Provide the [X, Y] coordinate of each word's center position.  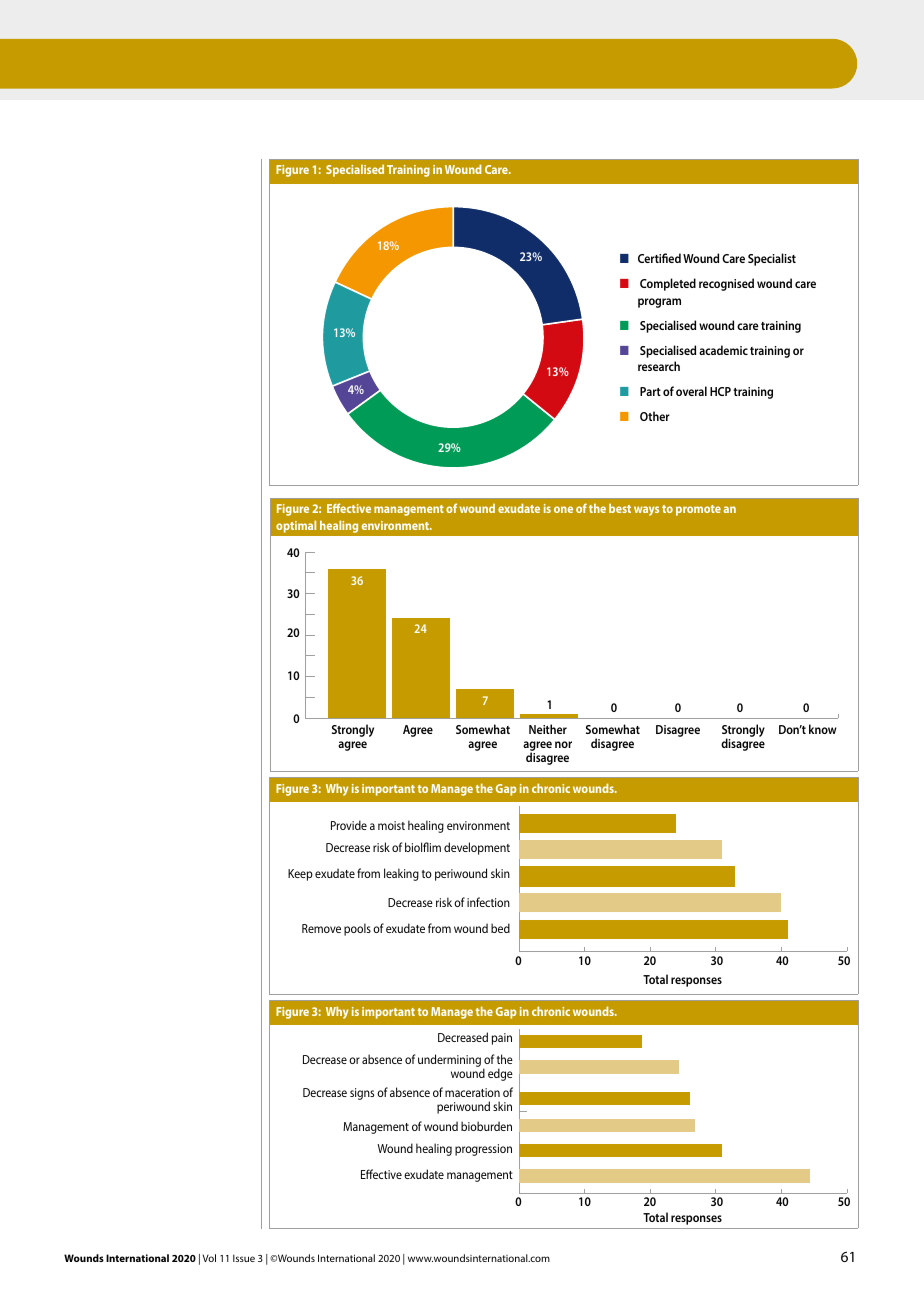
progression [483, 1150]
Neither [548, 729]
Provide [349, 825]
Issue [244, 1258]
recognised [726, 284]
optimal [296, 526]
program [659, 303]
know [823, 729]
